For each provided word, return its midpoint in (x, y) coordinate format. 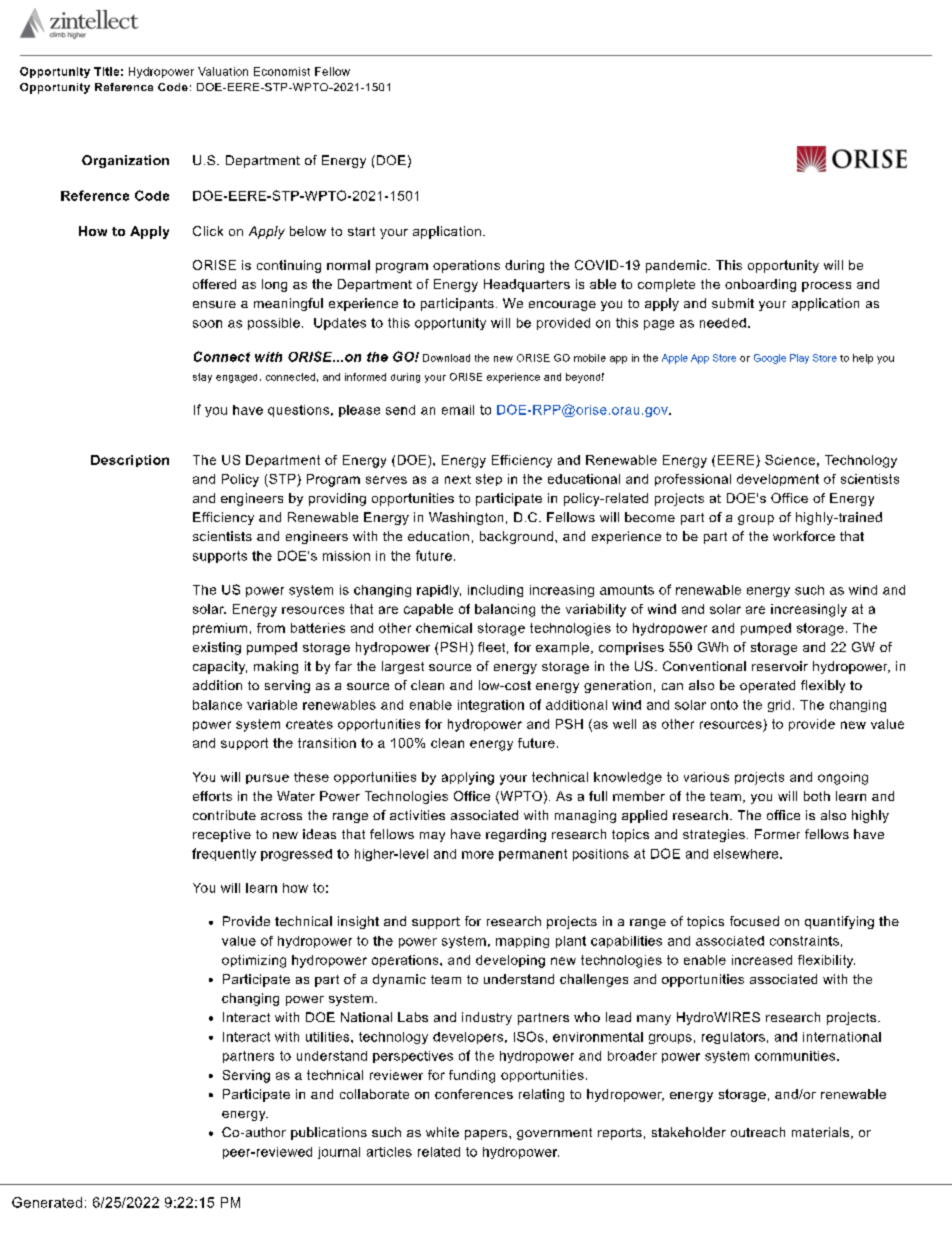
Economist (282, 71)
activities (417, 815)
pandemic (677, 266)
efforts (212, 796)
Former (777, 834)
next (458, 479)
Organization (125, 161)
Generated (47, 1202)
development (778, 480)
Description (130, 461)
